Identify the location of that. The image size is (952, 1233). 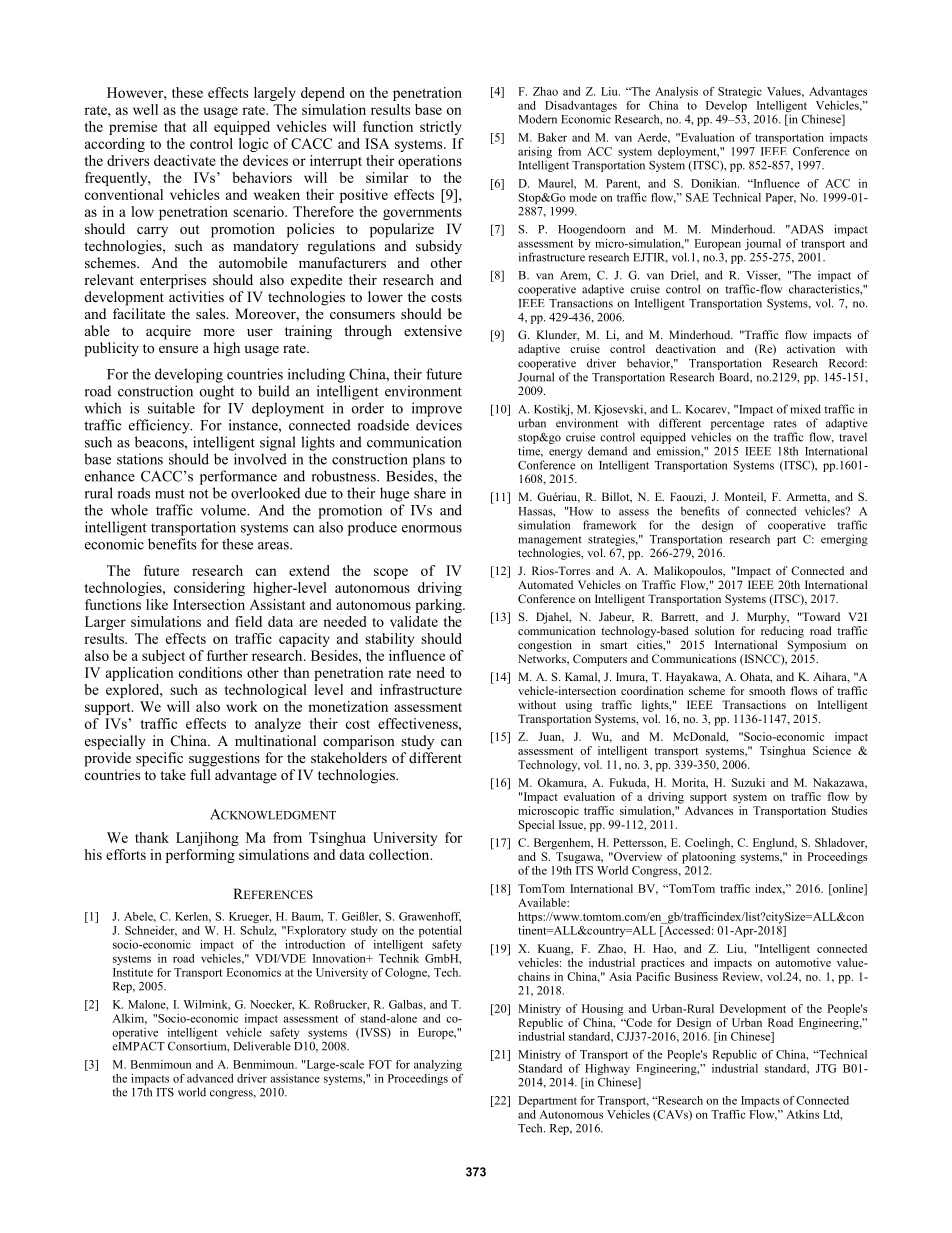
(175, 126).
